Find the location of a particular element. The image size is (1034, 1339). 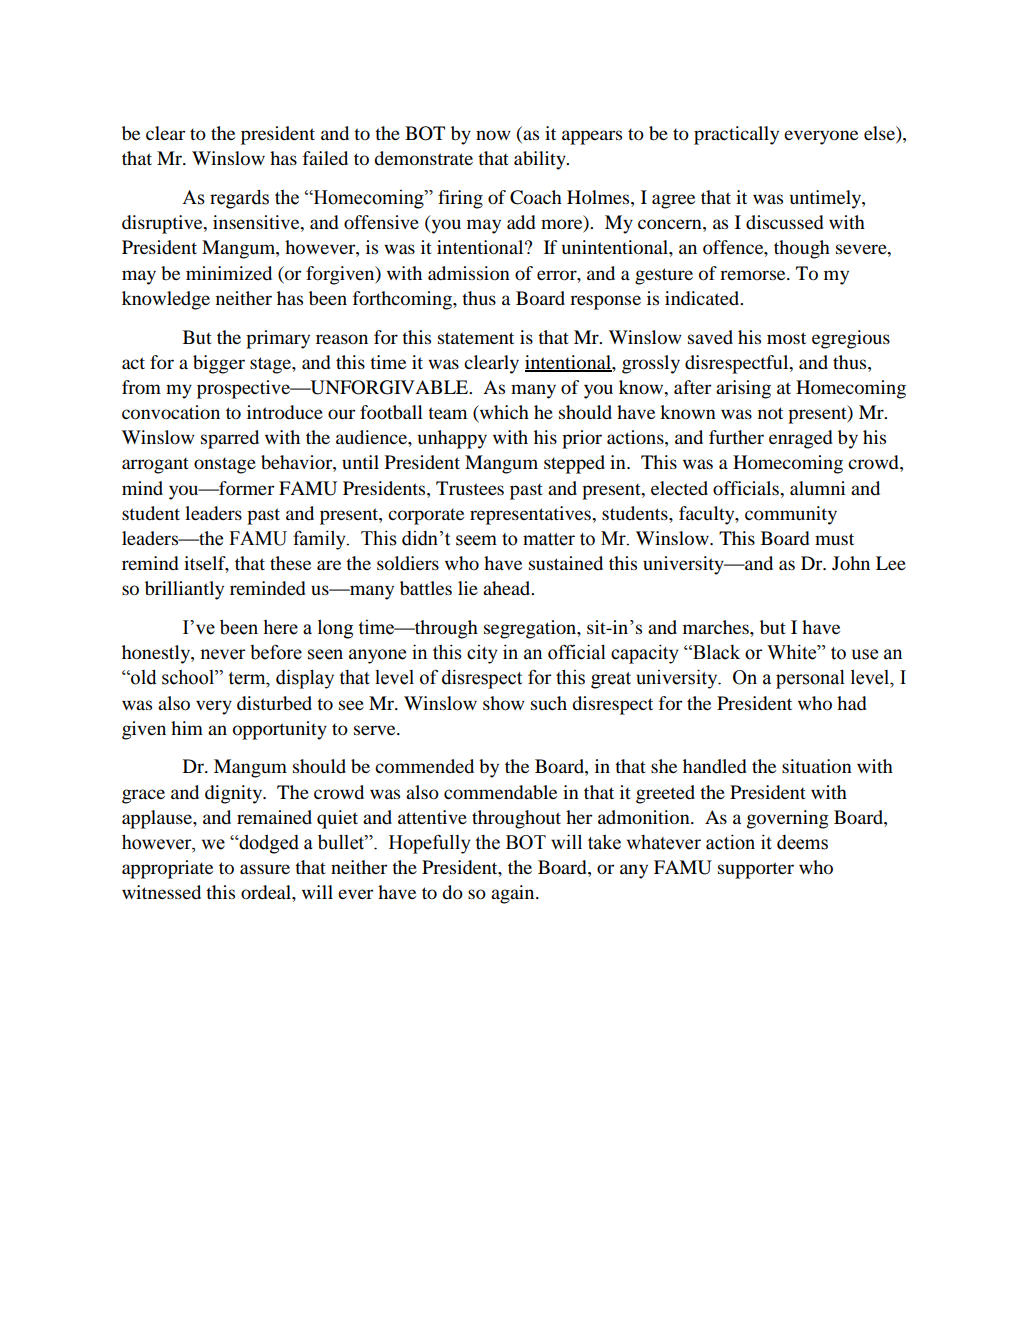

supporter is located at coordinates (756, 870).
